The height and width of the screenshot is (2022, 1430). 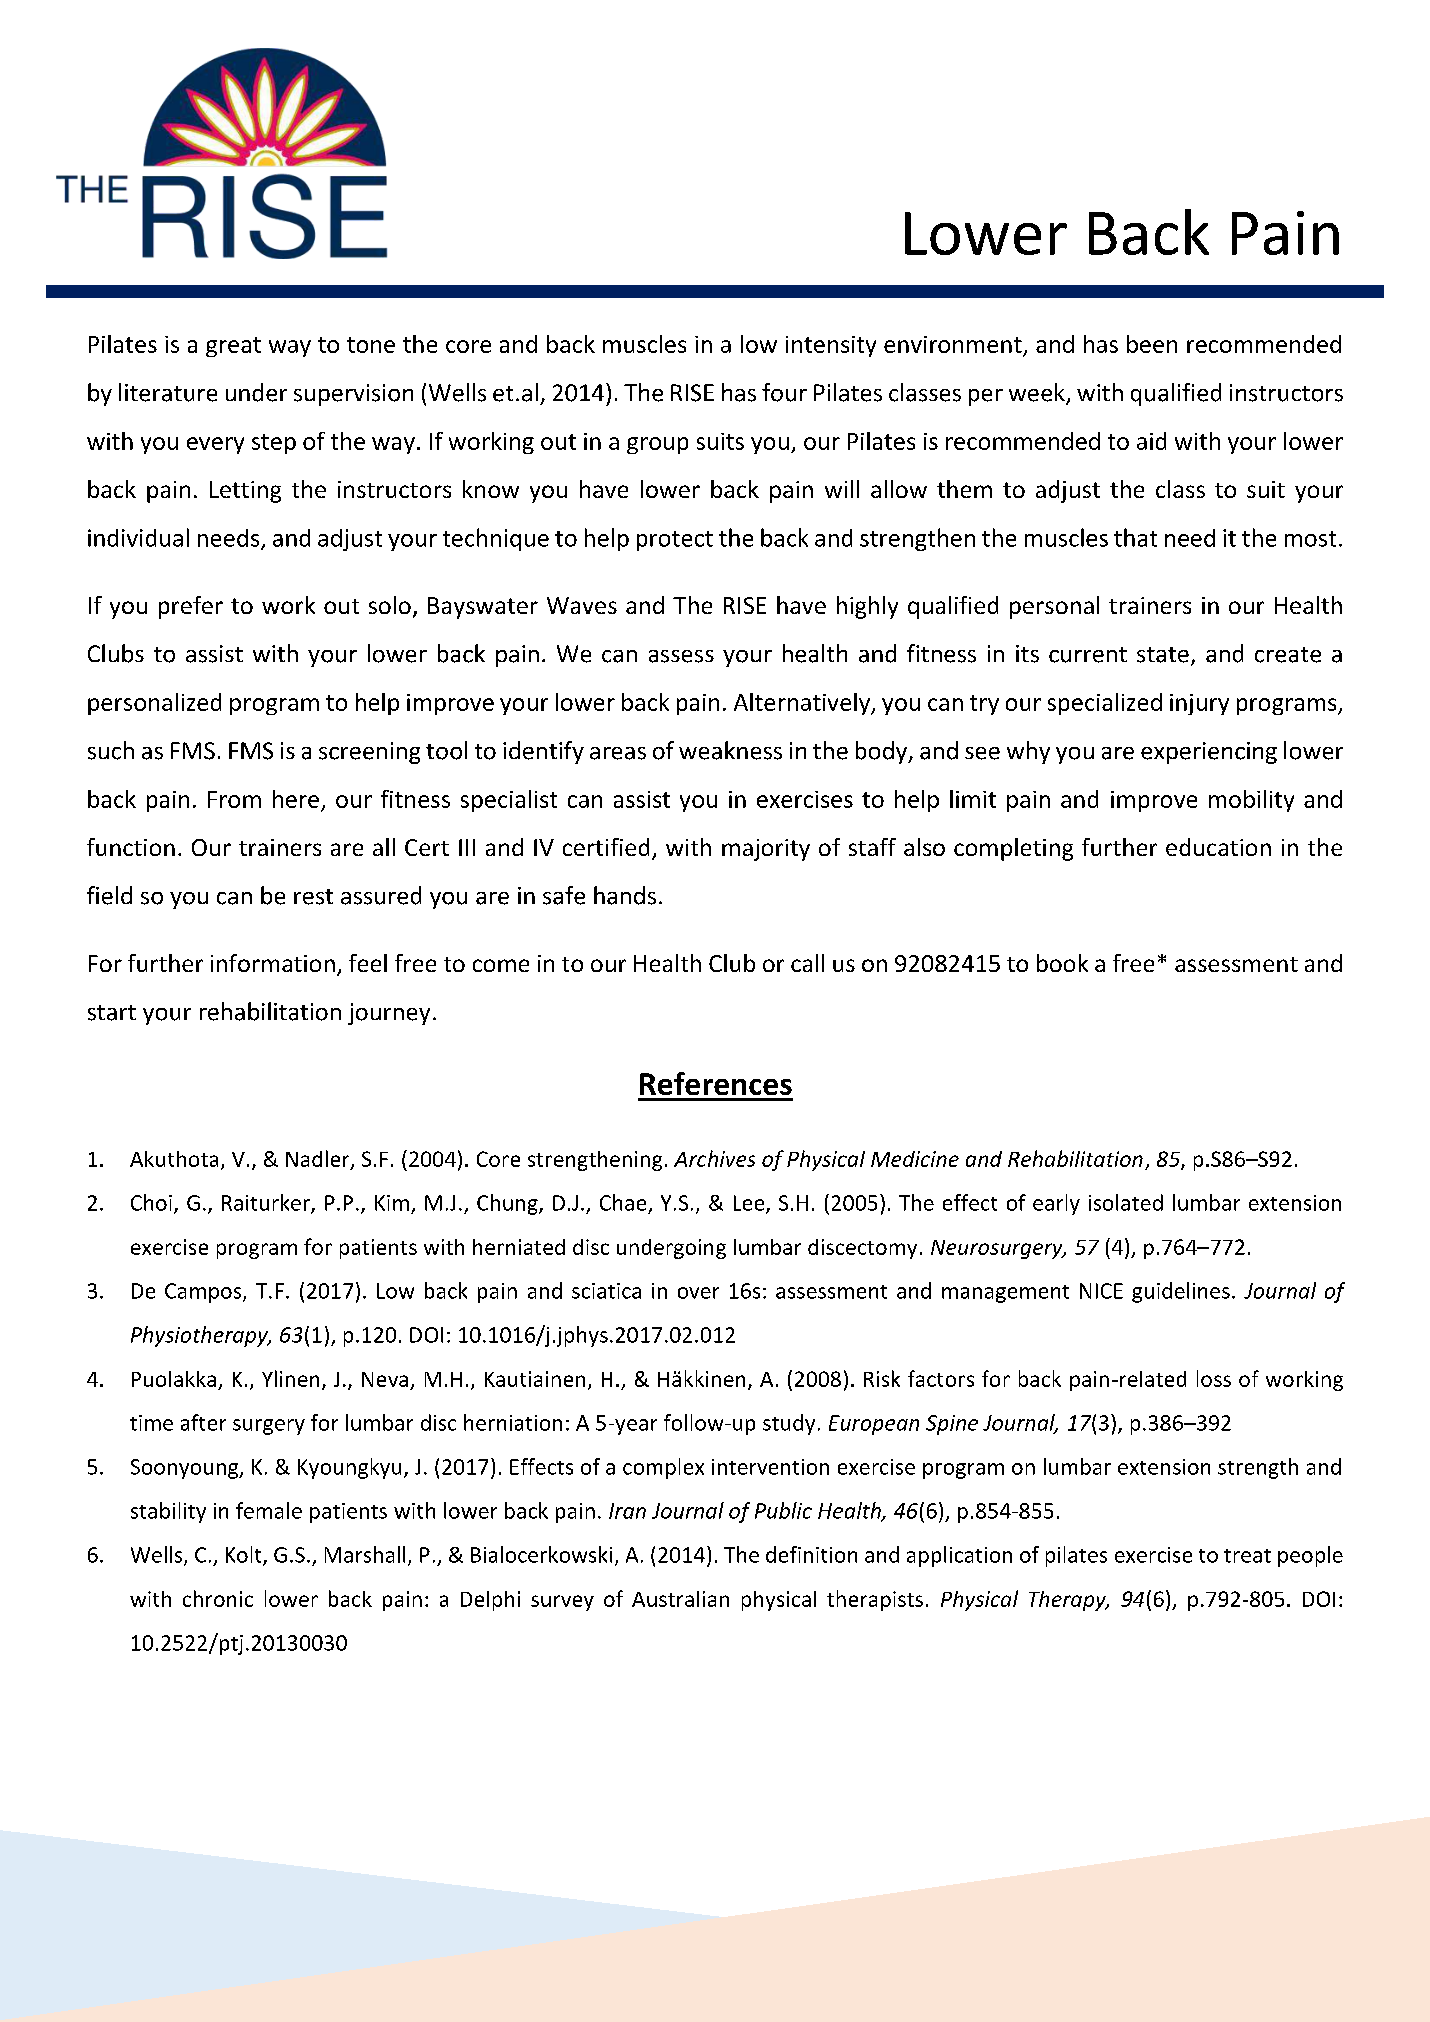 What do you see at coordinates (730, 750) in the screenshot?
I see `weakness` at bounding box center [730, 750].
